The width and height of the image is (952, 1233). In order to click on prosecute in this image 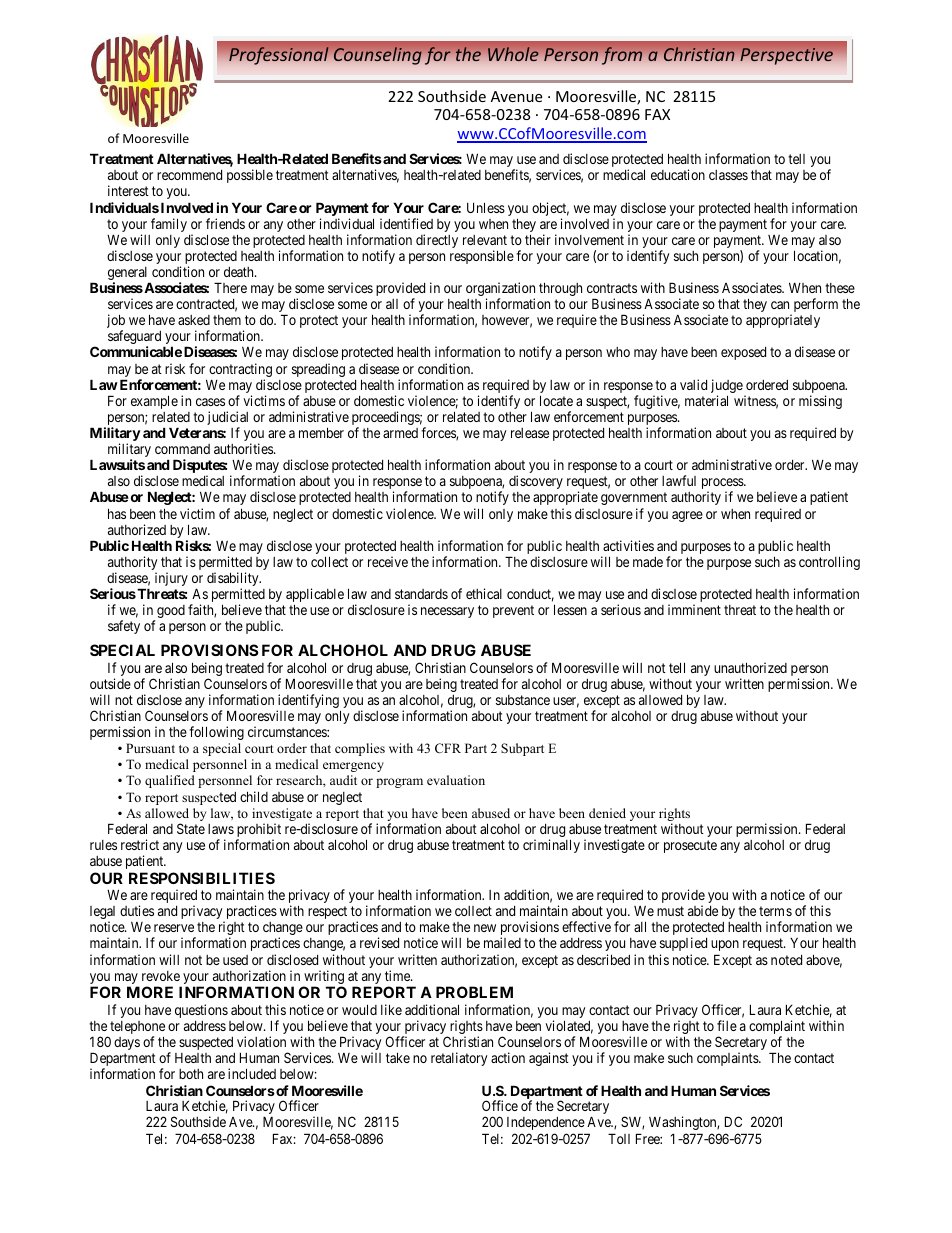, I will do `click(690, 846)`.
